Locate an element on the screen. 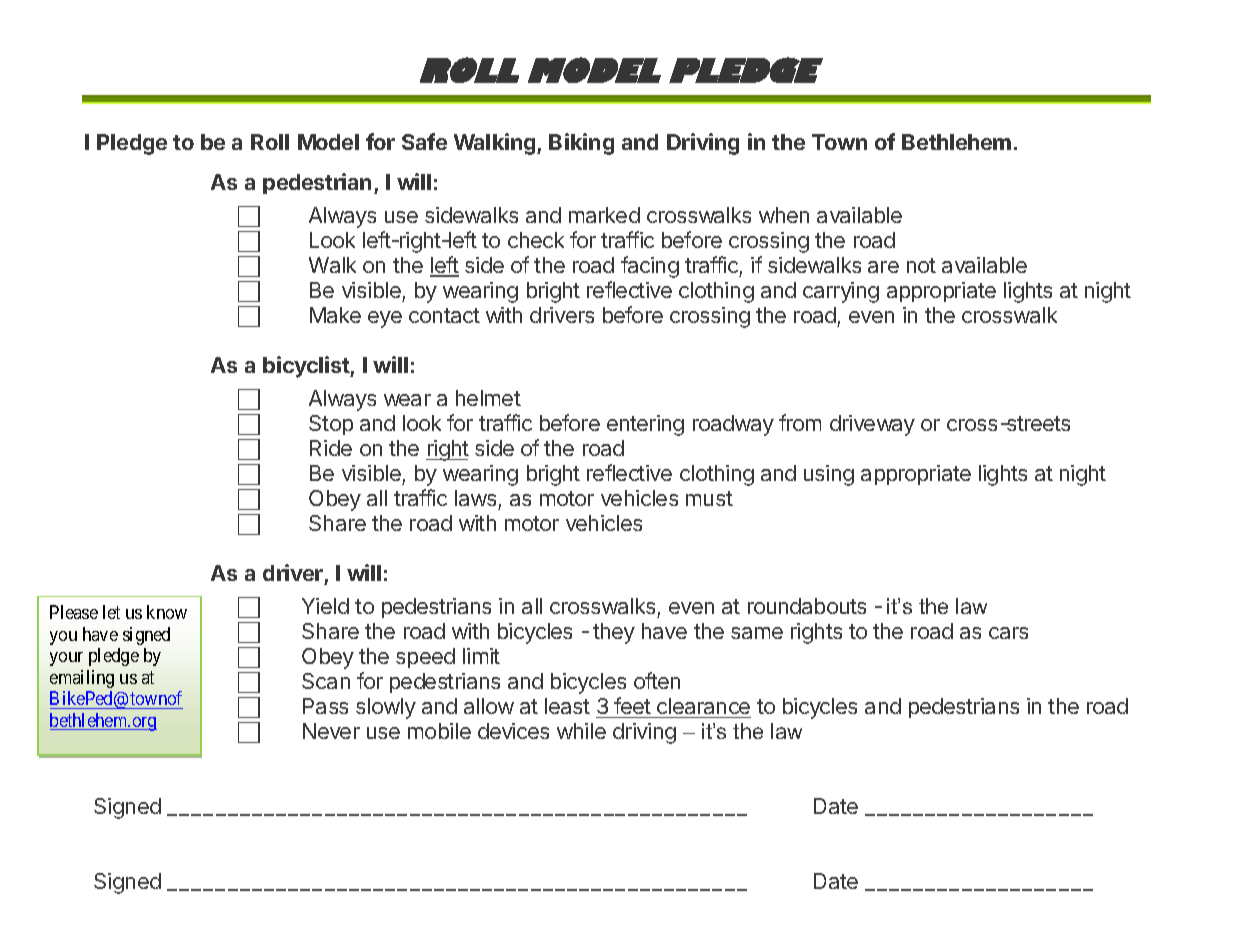 The image size is (1233, 952). contact is located at coordinates (444, 315).
